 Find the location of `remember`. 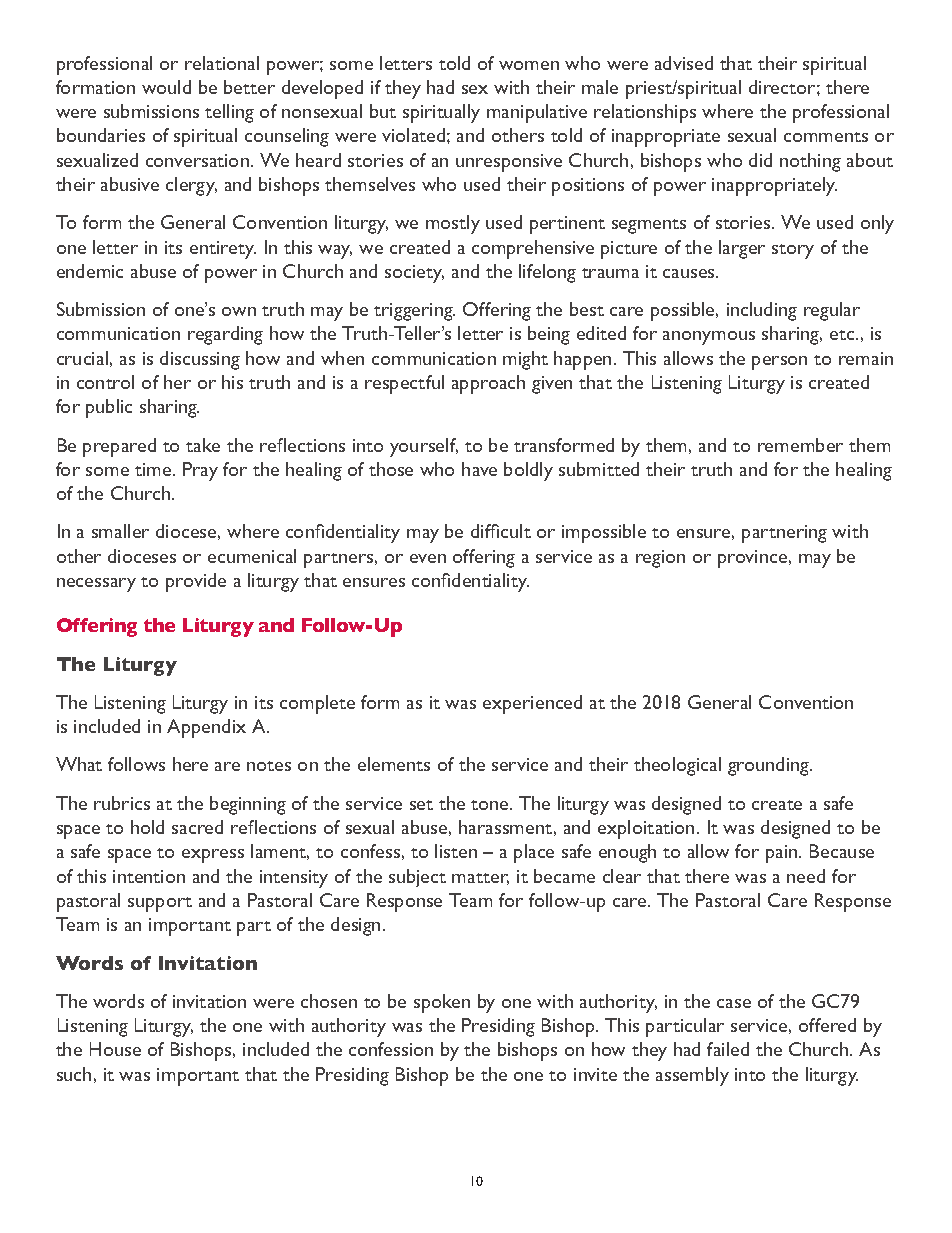

remember is located at coordinates (800, 445).
